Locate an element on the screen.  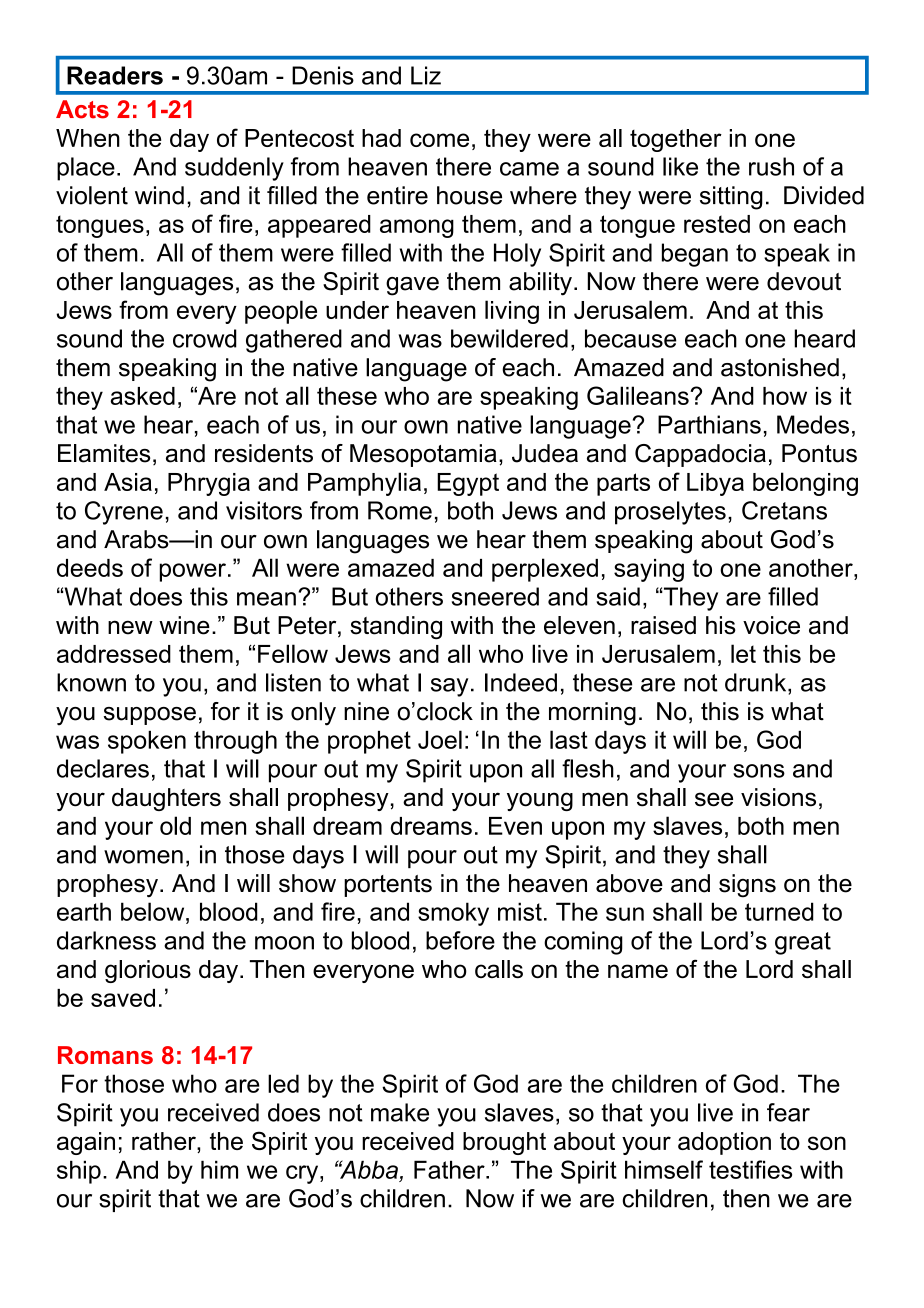
asked is located at coordinates (143, 396).
